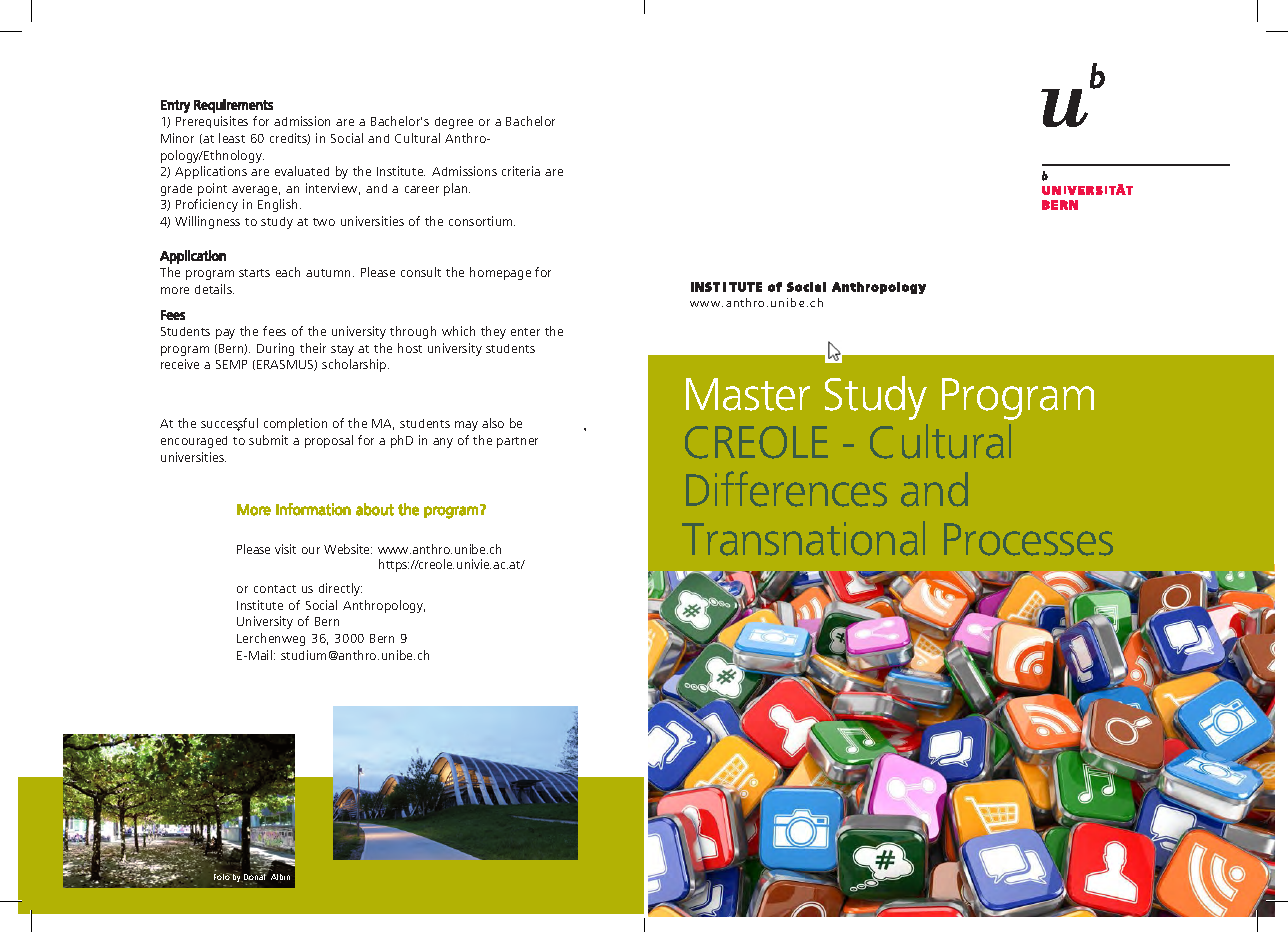 The image size is (1288, 932). Describe the element at coordinates (275, 589) in the screenshot. I see `contact` at that location.
